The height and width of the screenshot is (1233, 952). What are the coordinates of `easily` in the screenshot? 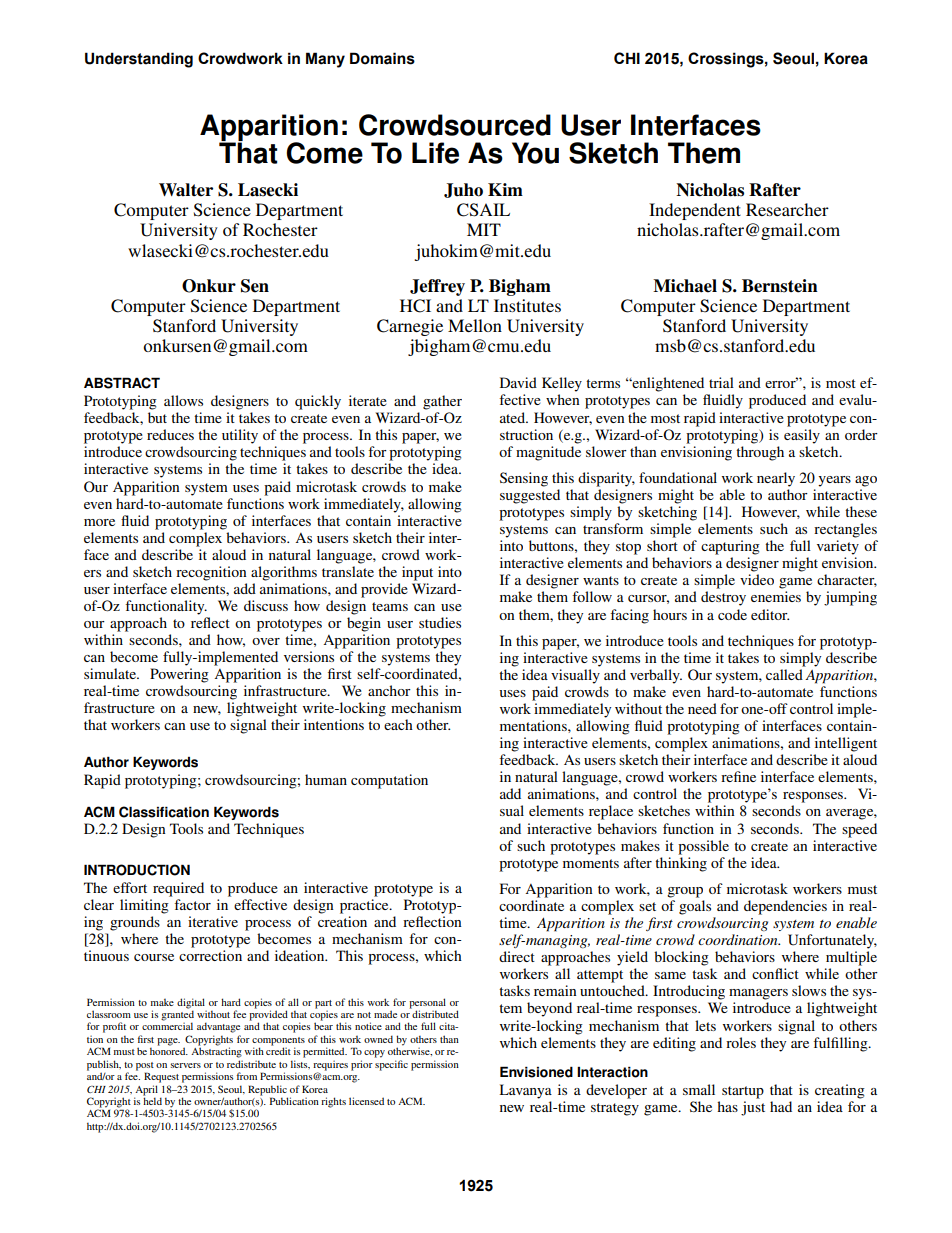 It's located at (802, 436).
